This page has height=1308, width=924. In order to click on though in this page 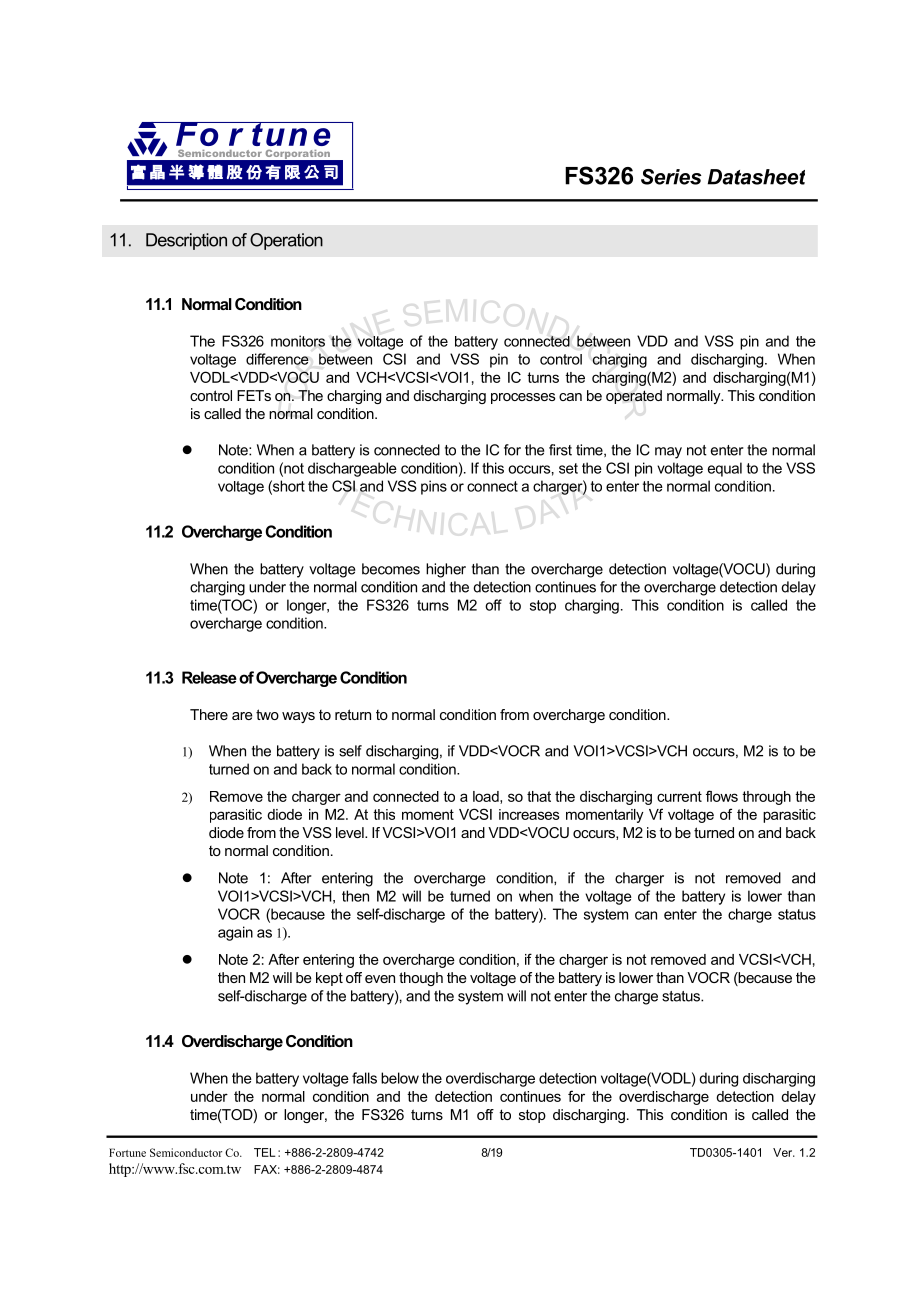, I will do `click(421, 979)`.
